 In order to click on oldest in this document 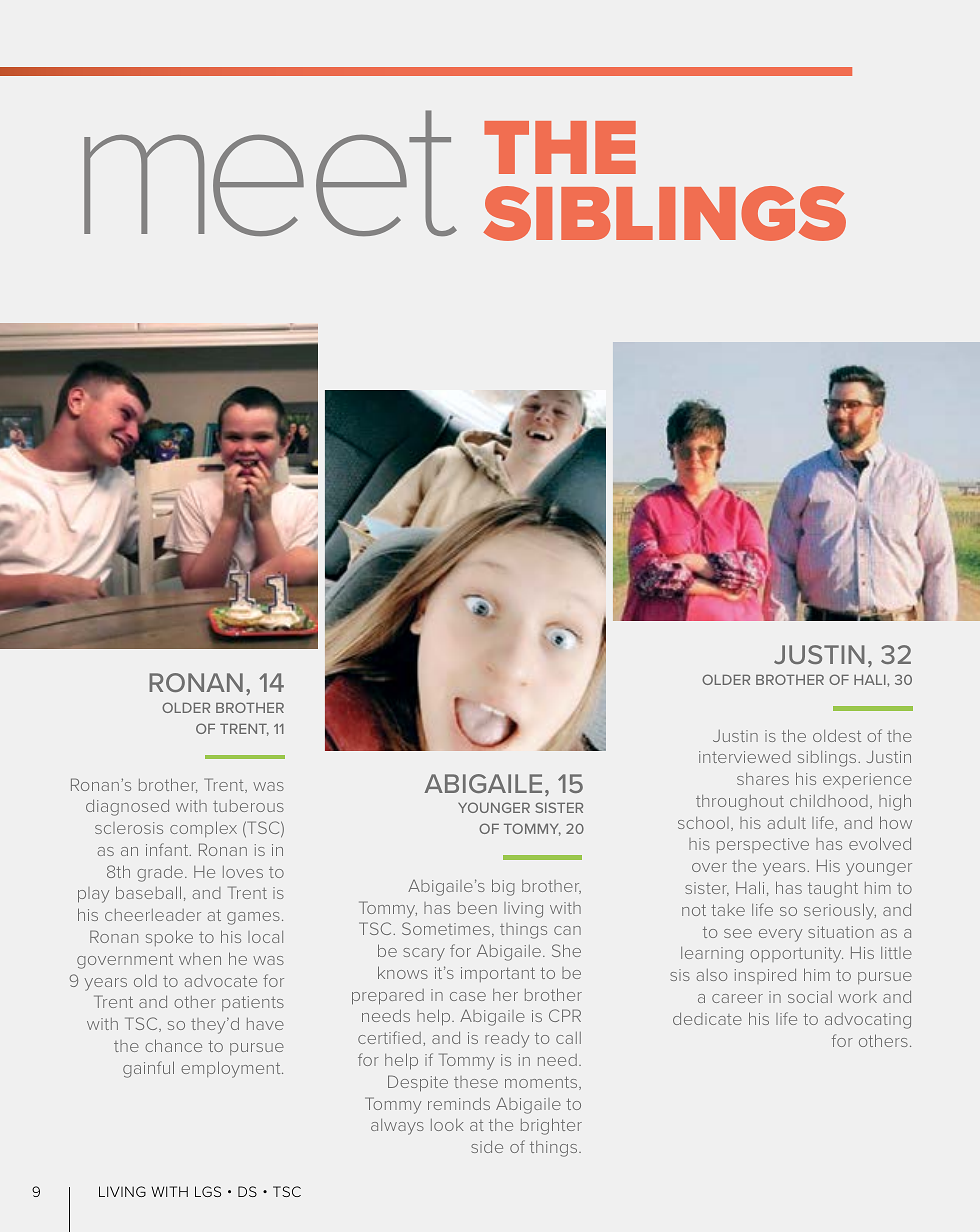, I will do `click(837, 735)`.
